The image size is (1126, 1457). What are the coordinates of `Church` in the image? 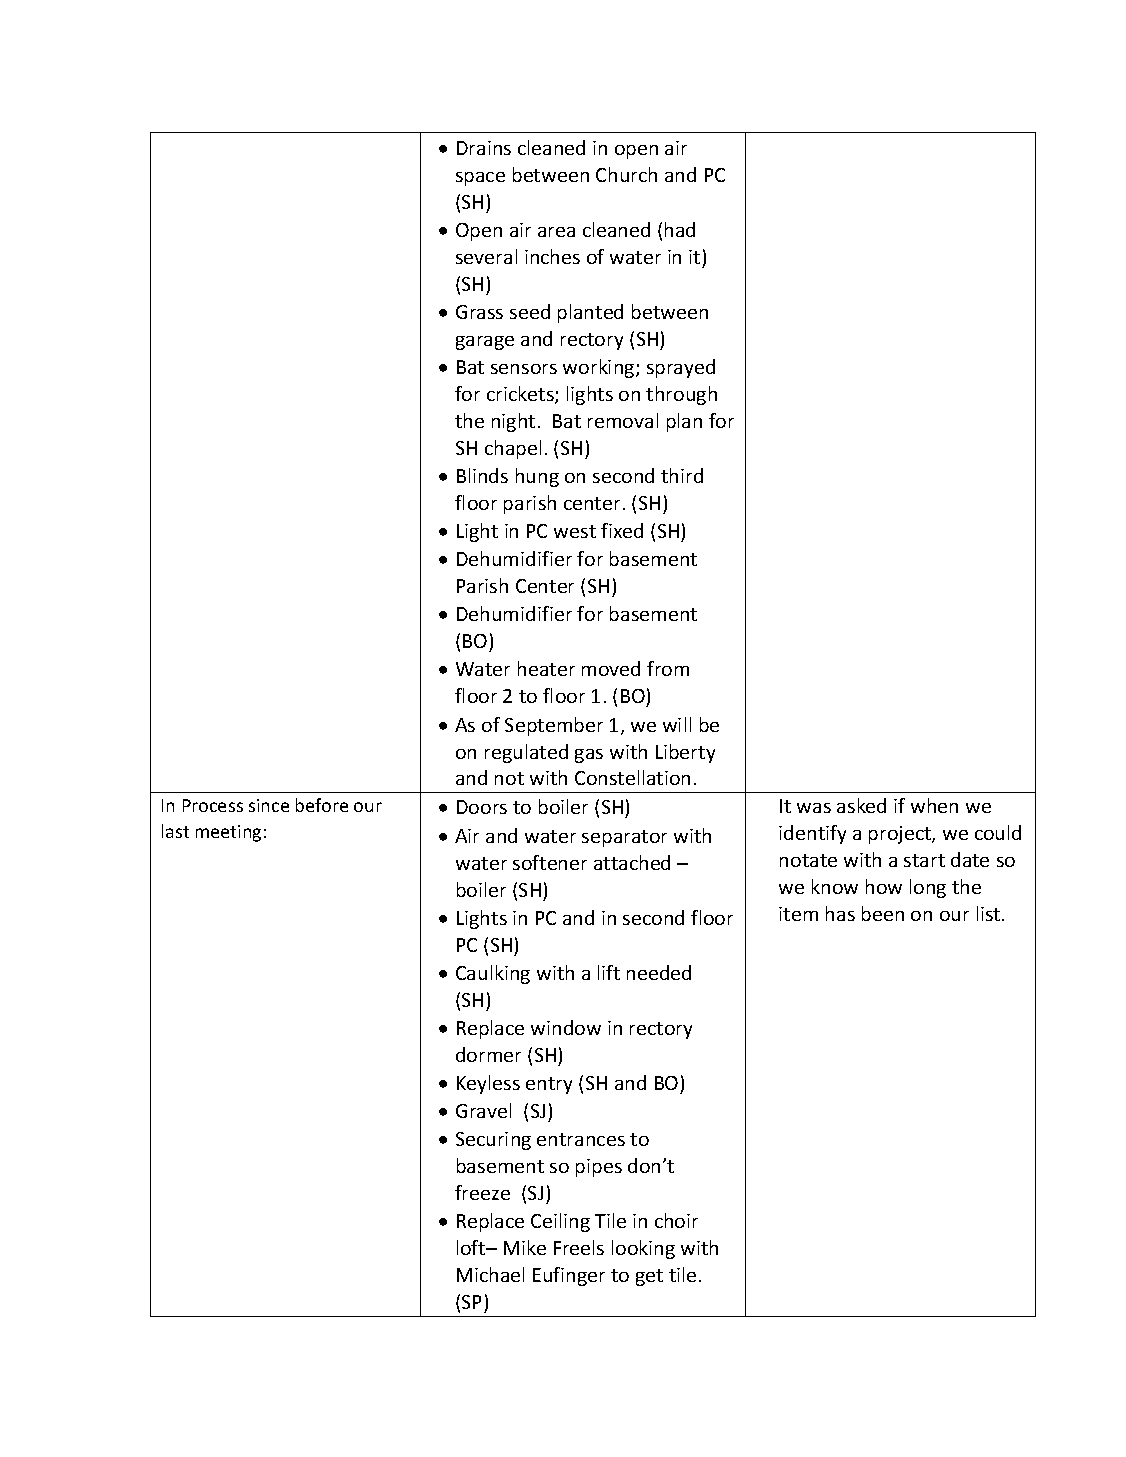 It's located at (626, 174).
